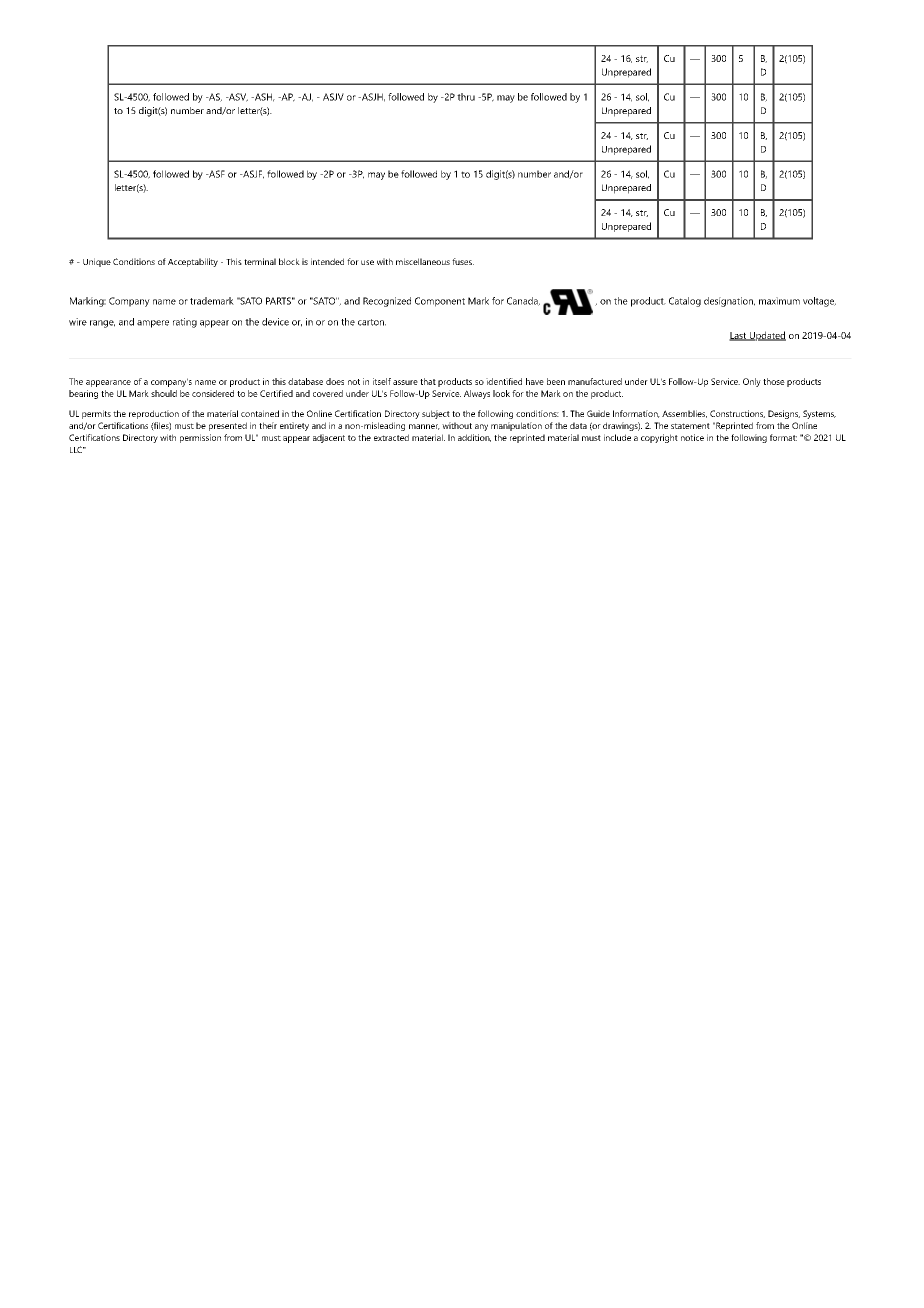  Describe the element at coordinates (423, 261) in the screenshot. I see `miscellaneous` at that location.
